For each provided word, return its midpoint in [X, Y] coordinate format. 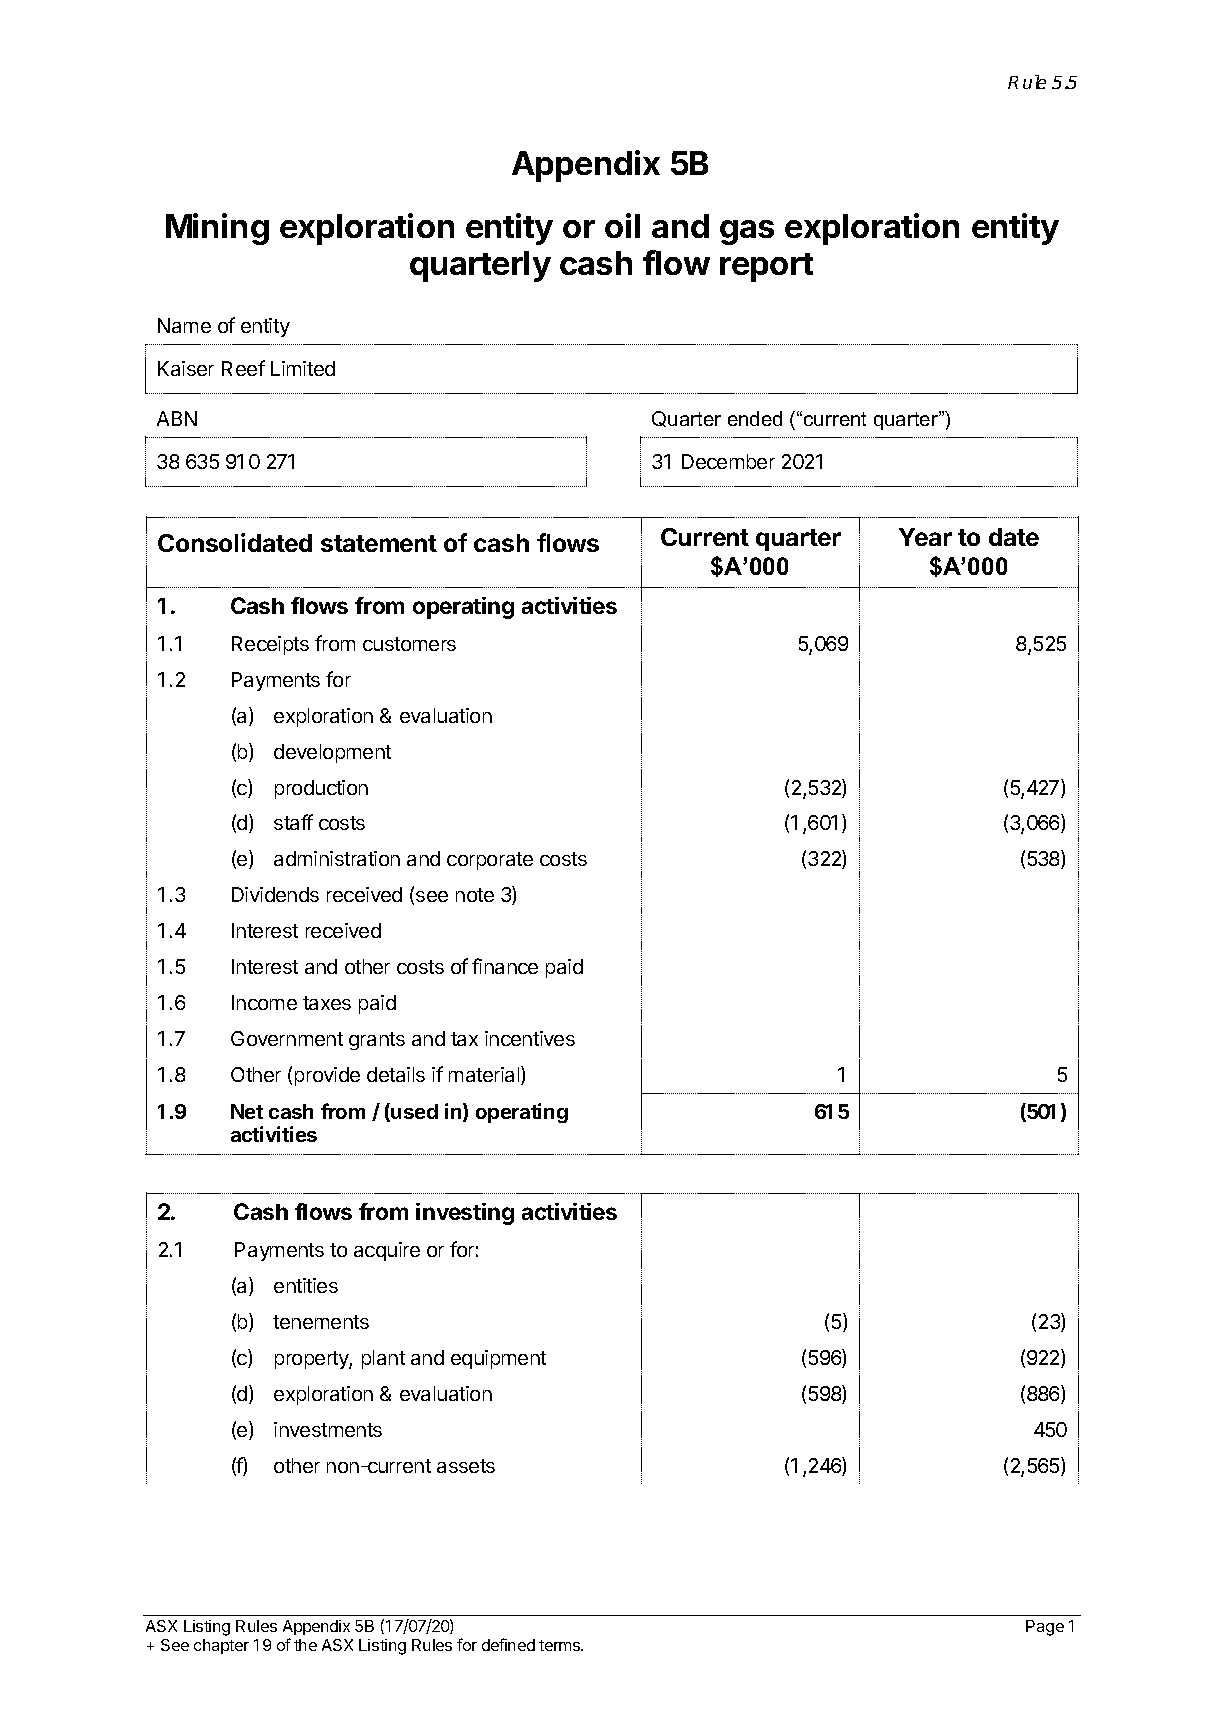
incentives [530, 1038]
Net [247, 1111]
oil [622, 225]
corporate [490, 861]
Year [925, 537]
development [332, 753]
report [766, 267]
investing [465, 1214]
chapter [221, 1646]
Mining [217, 229]
